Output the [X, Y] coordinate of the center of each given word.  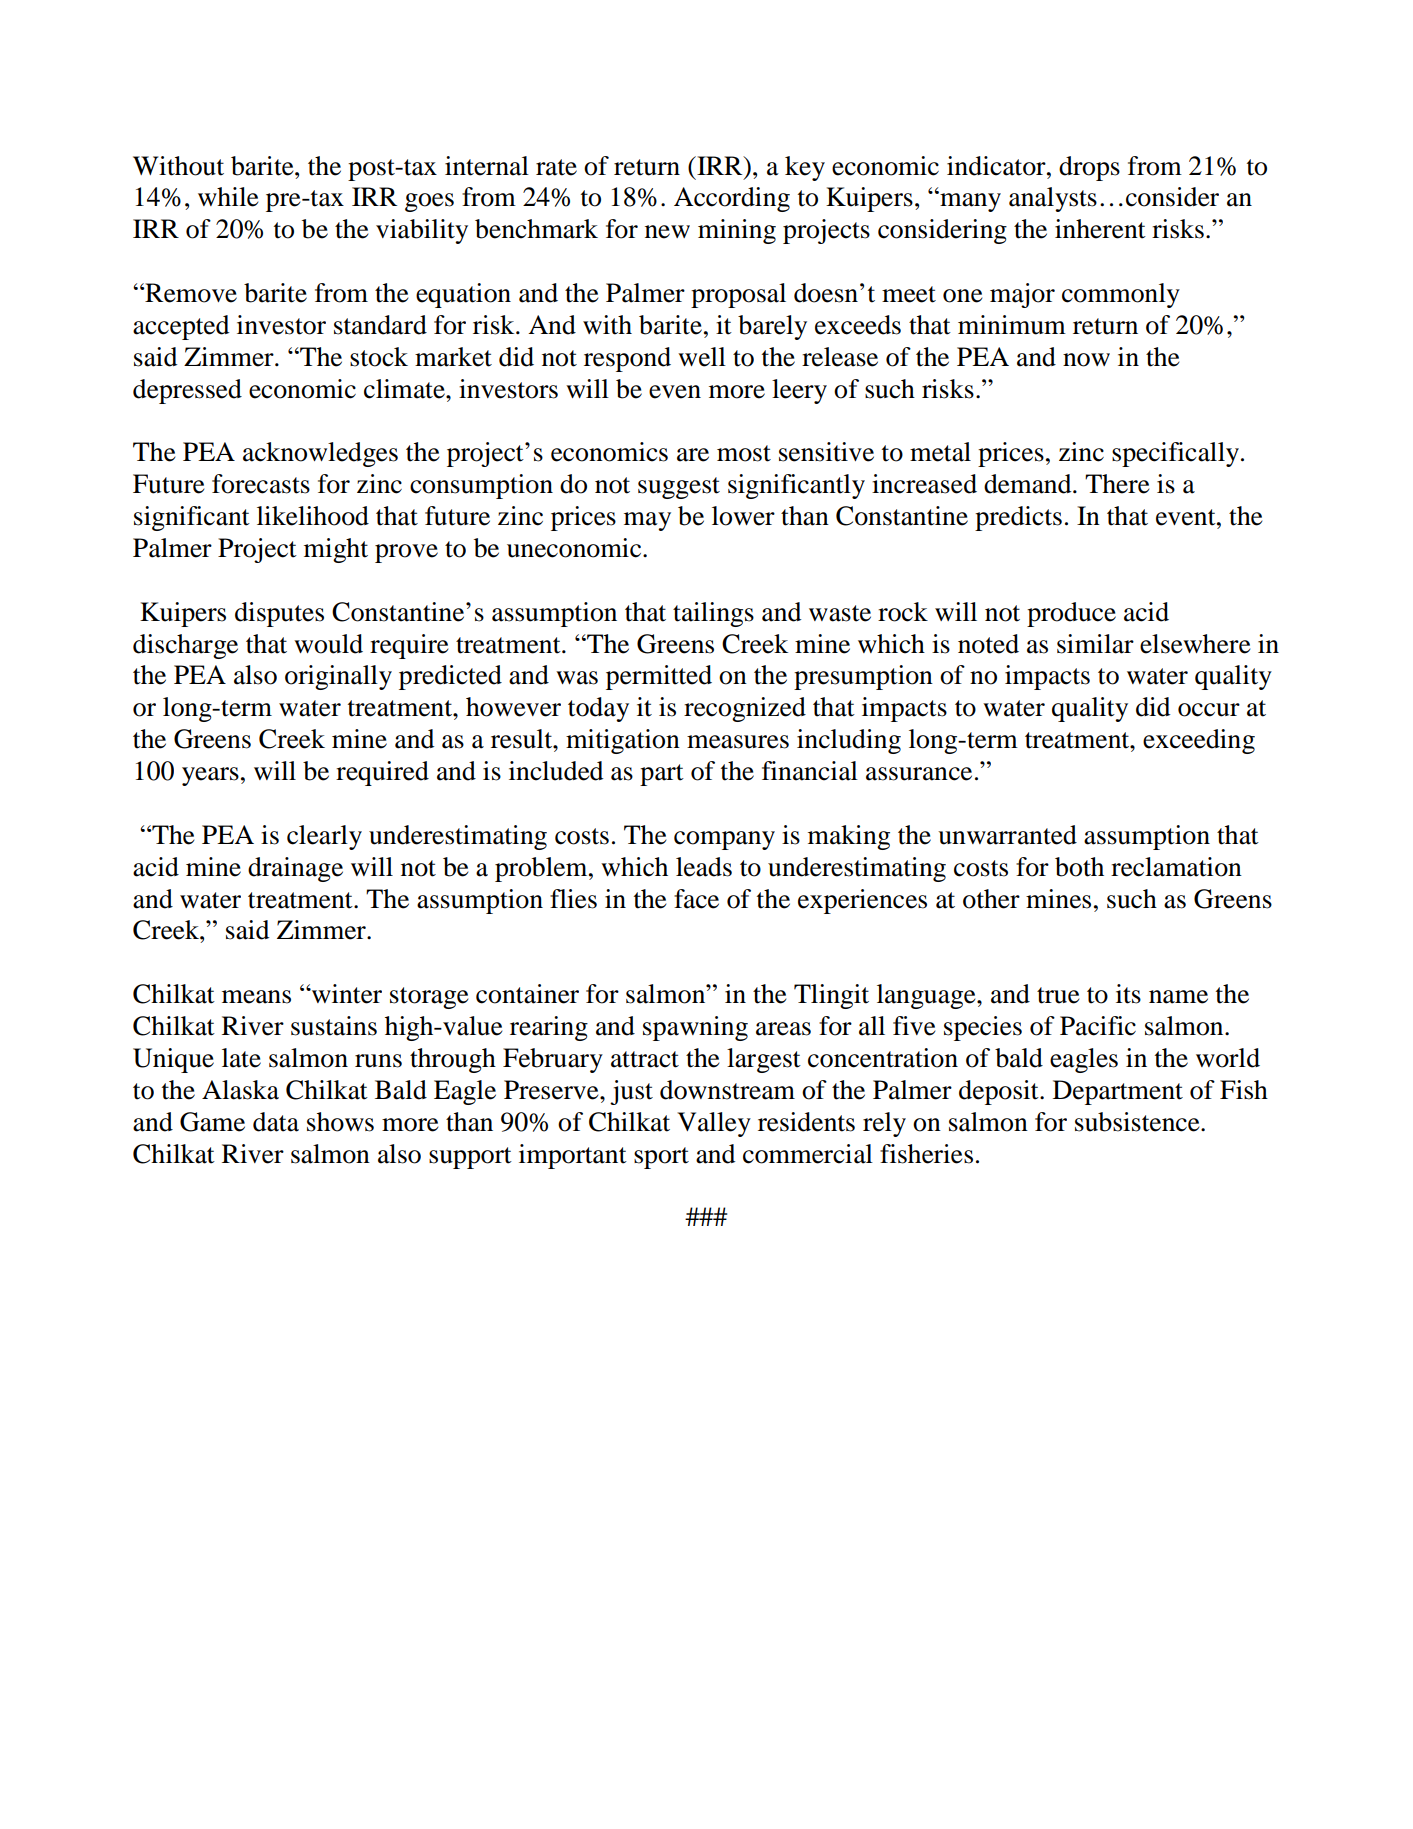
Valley [714, 1124]
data [276, 1122]
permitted [659, 677]
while [228, 197]
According [732, 199]
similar [1095, 644]
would [328, 644]
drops [1089, 168]
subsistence [1138, 1122]
